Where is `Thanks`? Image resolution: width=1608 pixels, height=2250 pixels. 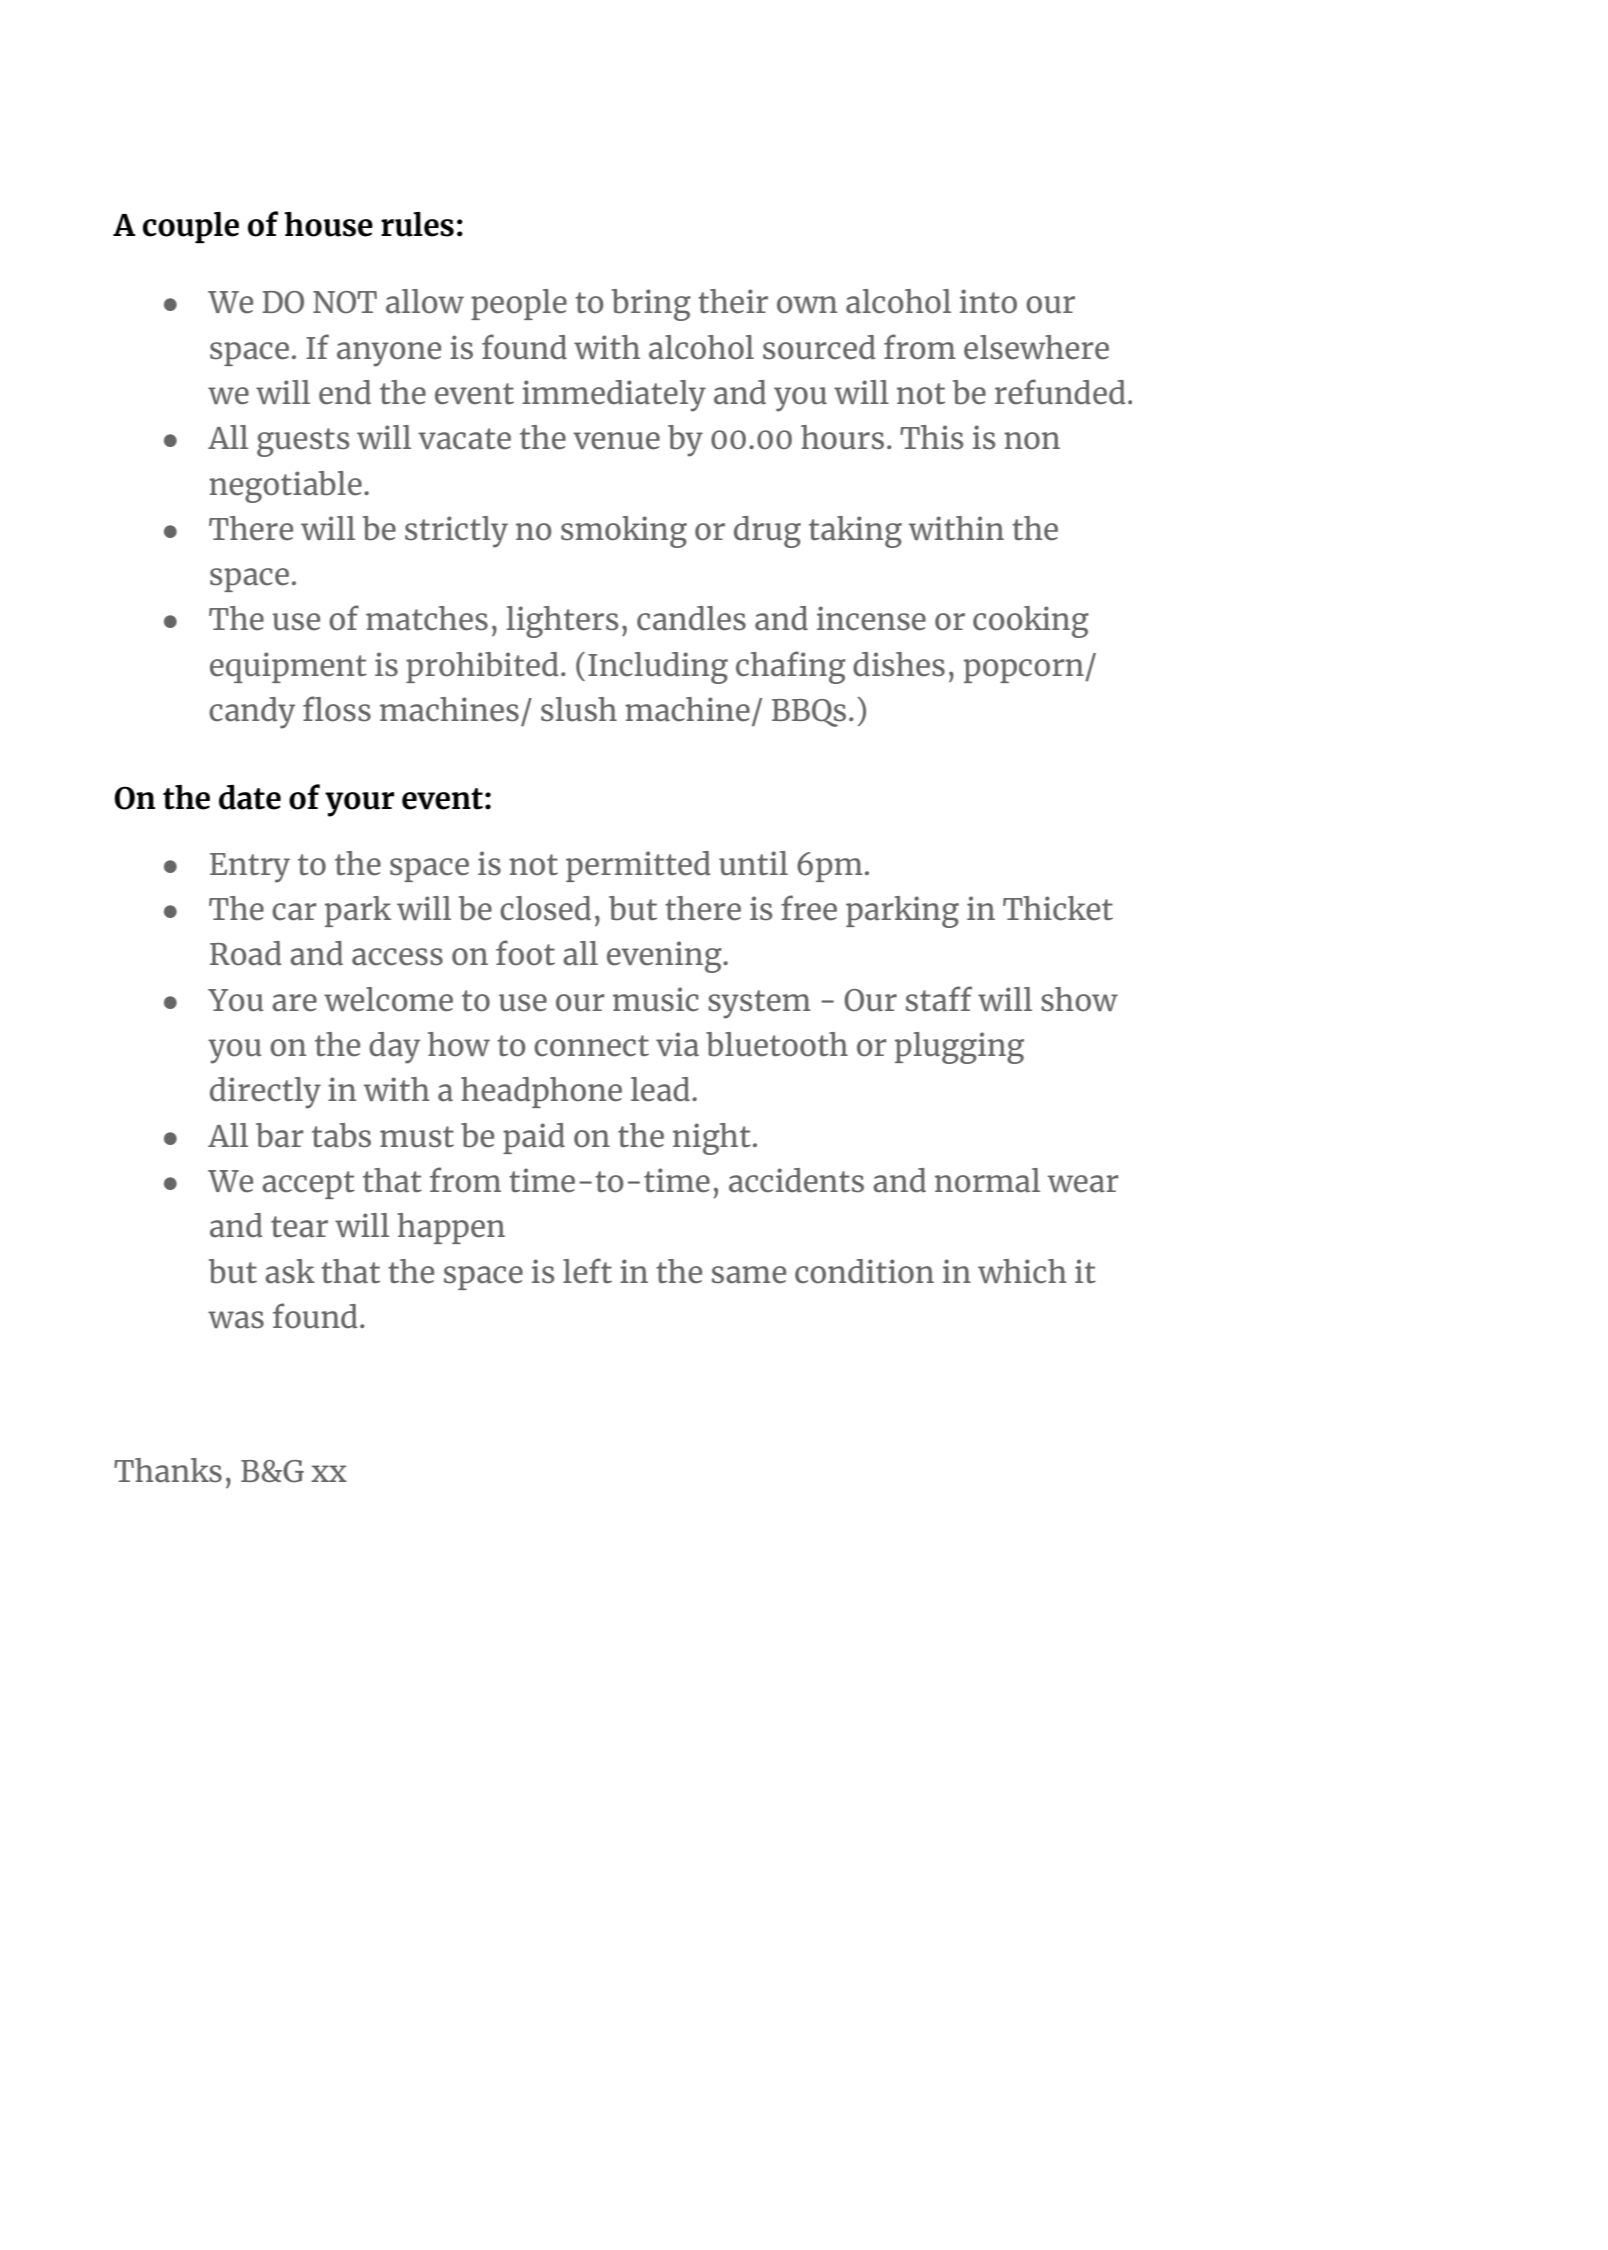
Thanks is located at coordinates (168, 1470).
